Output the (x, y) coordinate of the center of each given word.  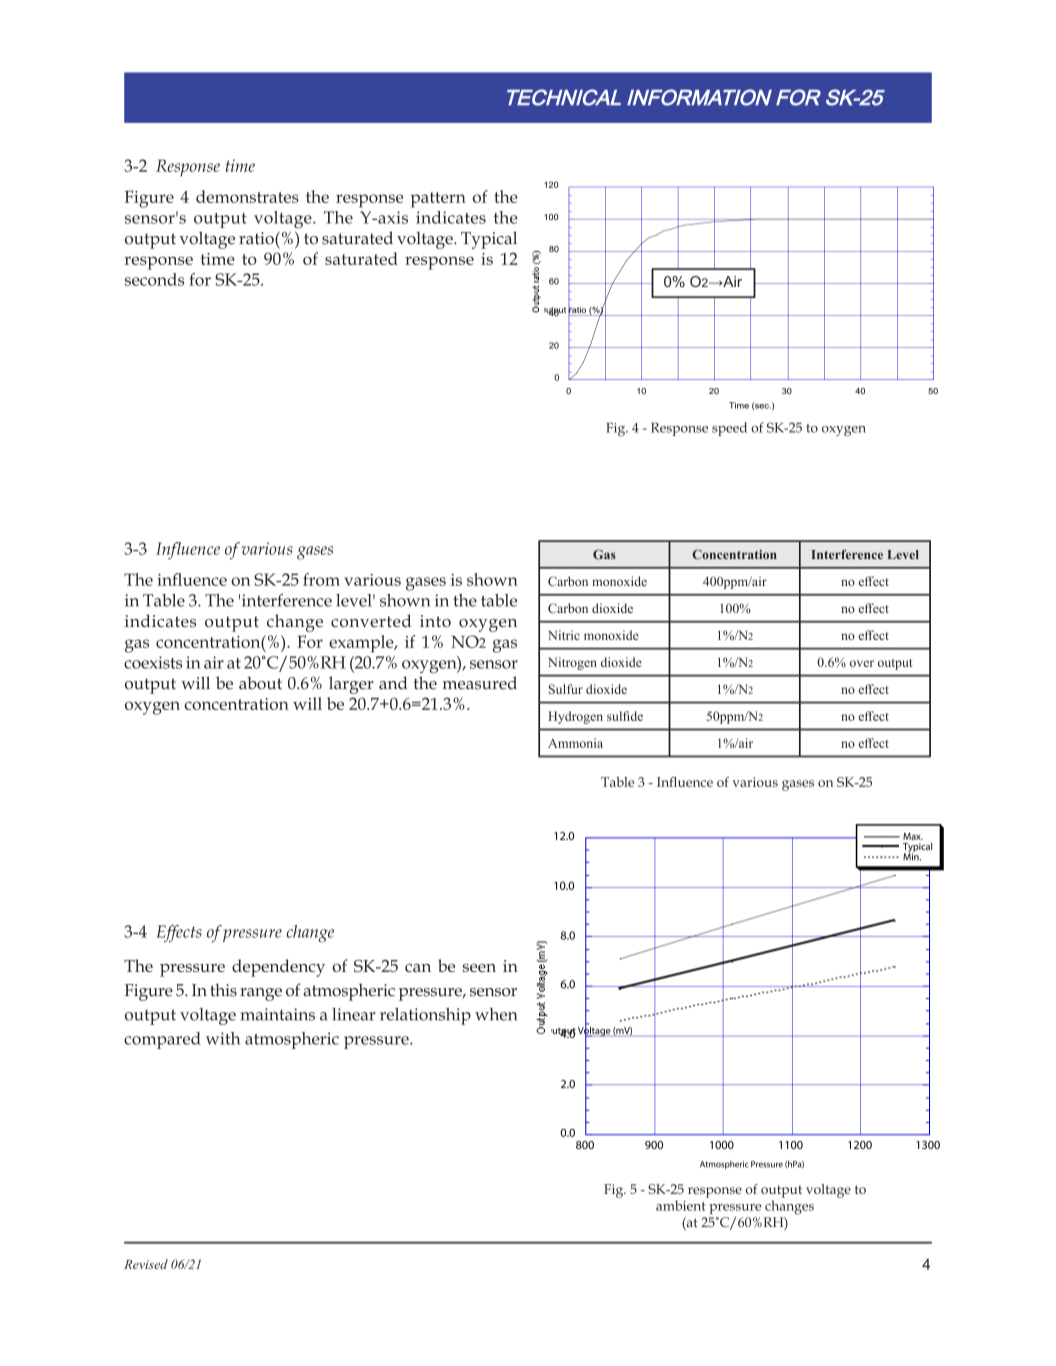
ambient (681, 1205)
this (223, 990)
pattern (438, 200)
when (496, 1014)
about (260, 683)
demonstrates (247, 196)
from (321, 579)
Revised (146, 1264)
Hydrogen (575, 717)
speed (729, 429)
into (435, 621)
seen (479, 968)
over (862, 663)
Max (913, 836)
